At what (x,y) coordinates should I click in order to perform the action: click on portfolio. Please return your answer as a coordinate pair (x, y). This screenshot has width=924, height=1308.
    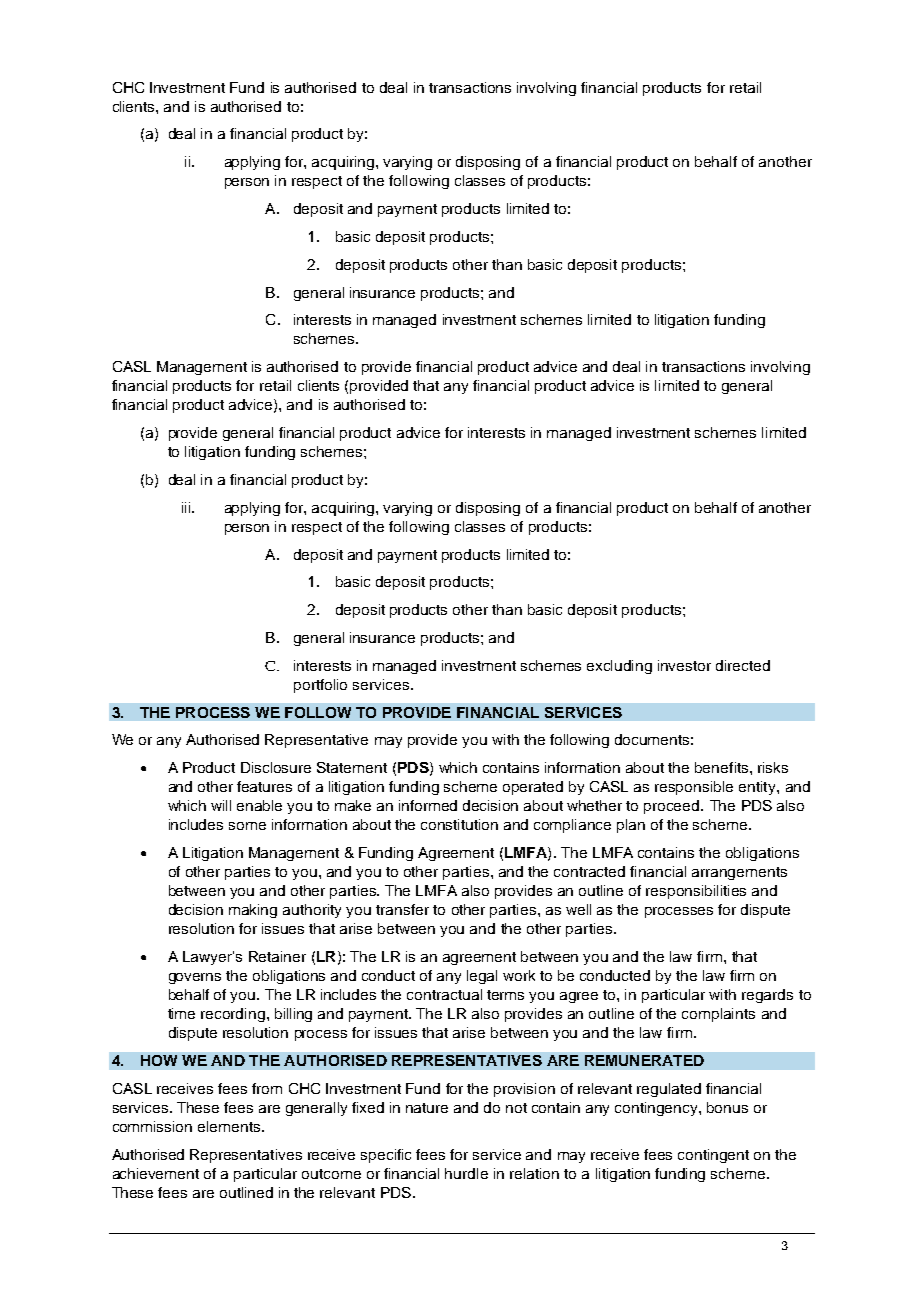
    Looking at the image, I should click on (320, 686).
